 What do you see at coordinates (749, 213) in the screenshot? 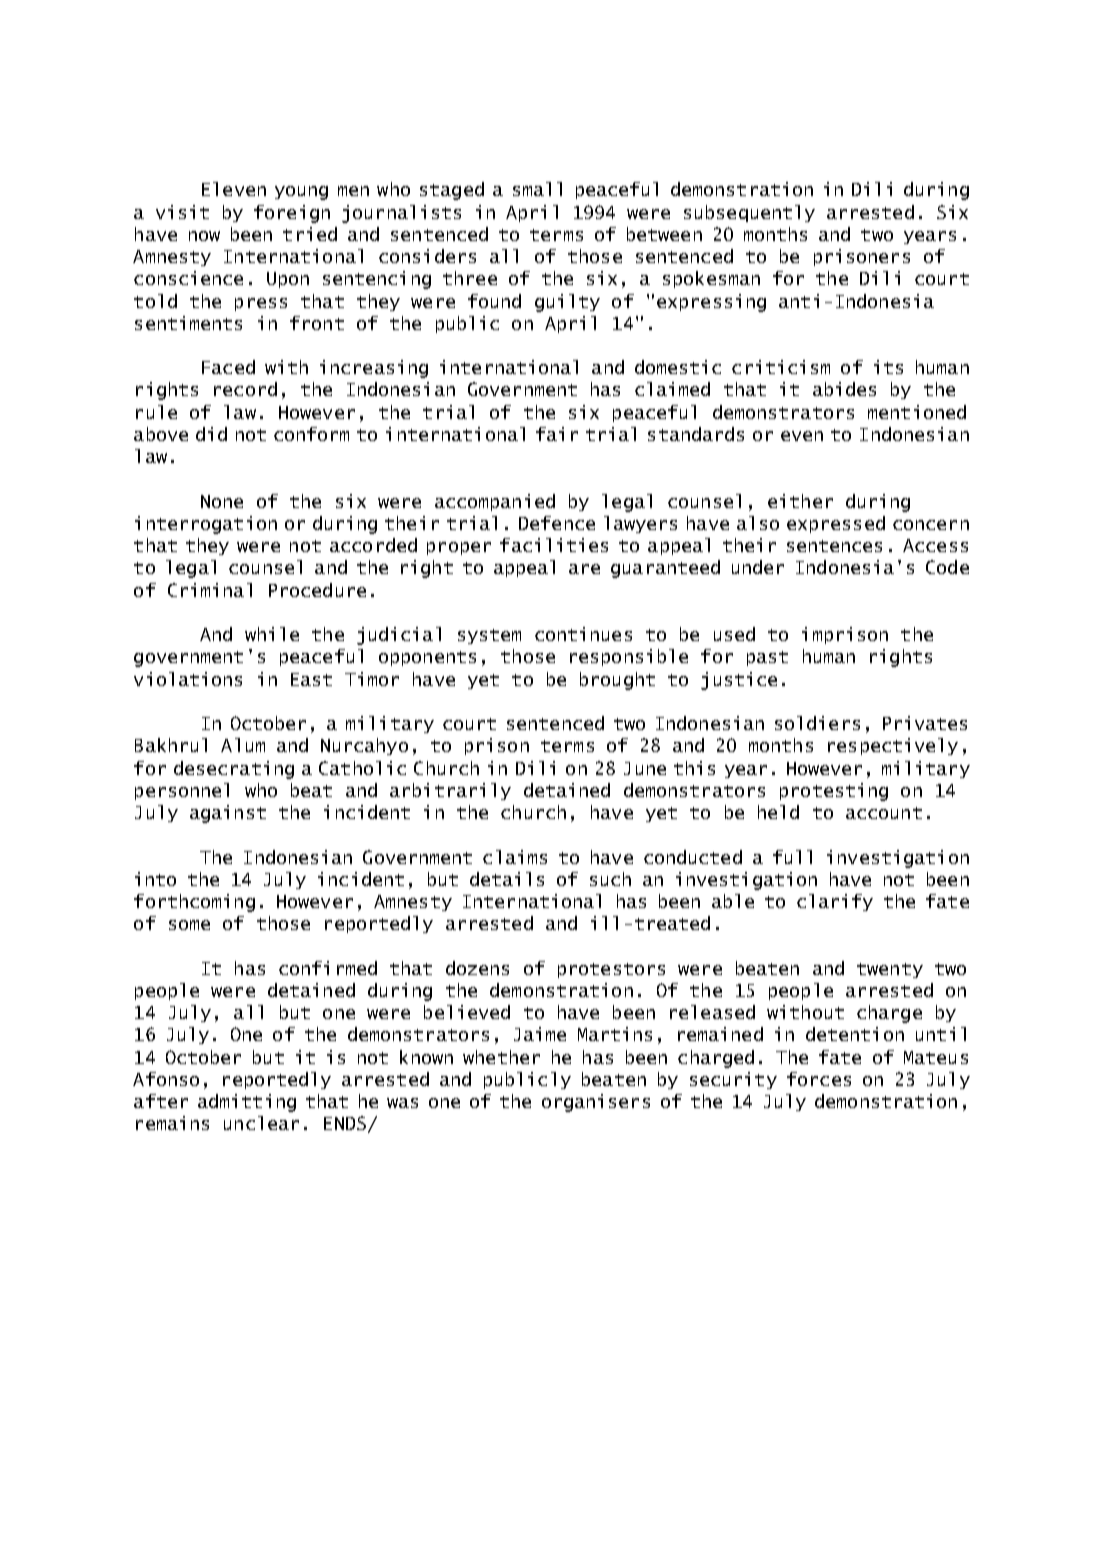
I see `subsequently` at bounding box center [749, 213].
